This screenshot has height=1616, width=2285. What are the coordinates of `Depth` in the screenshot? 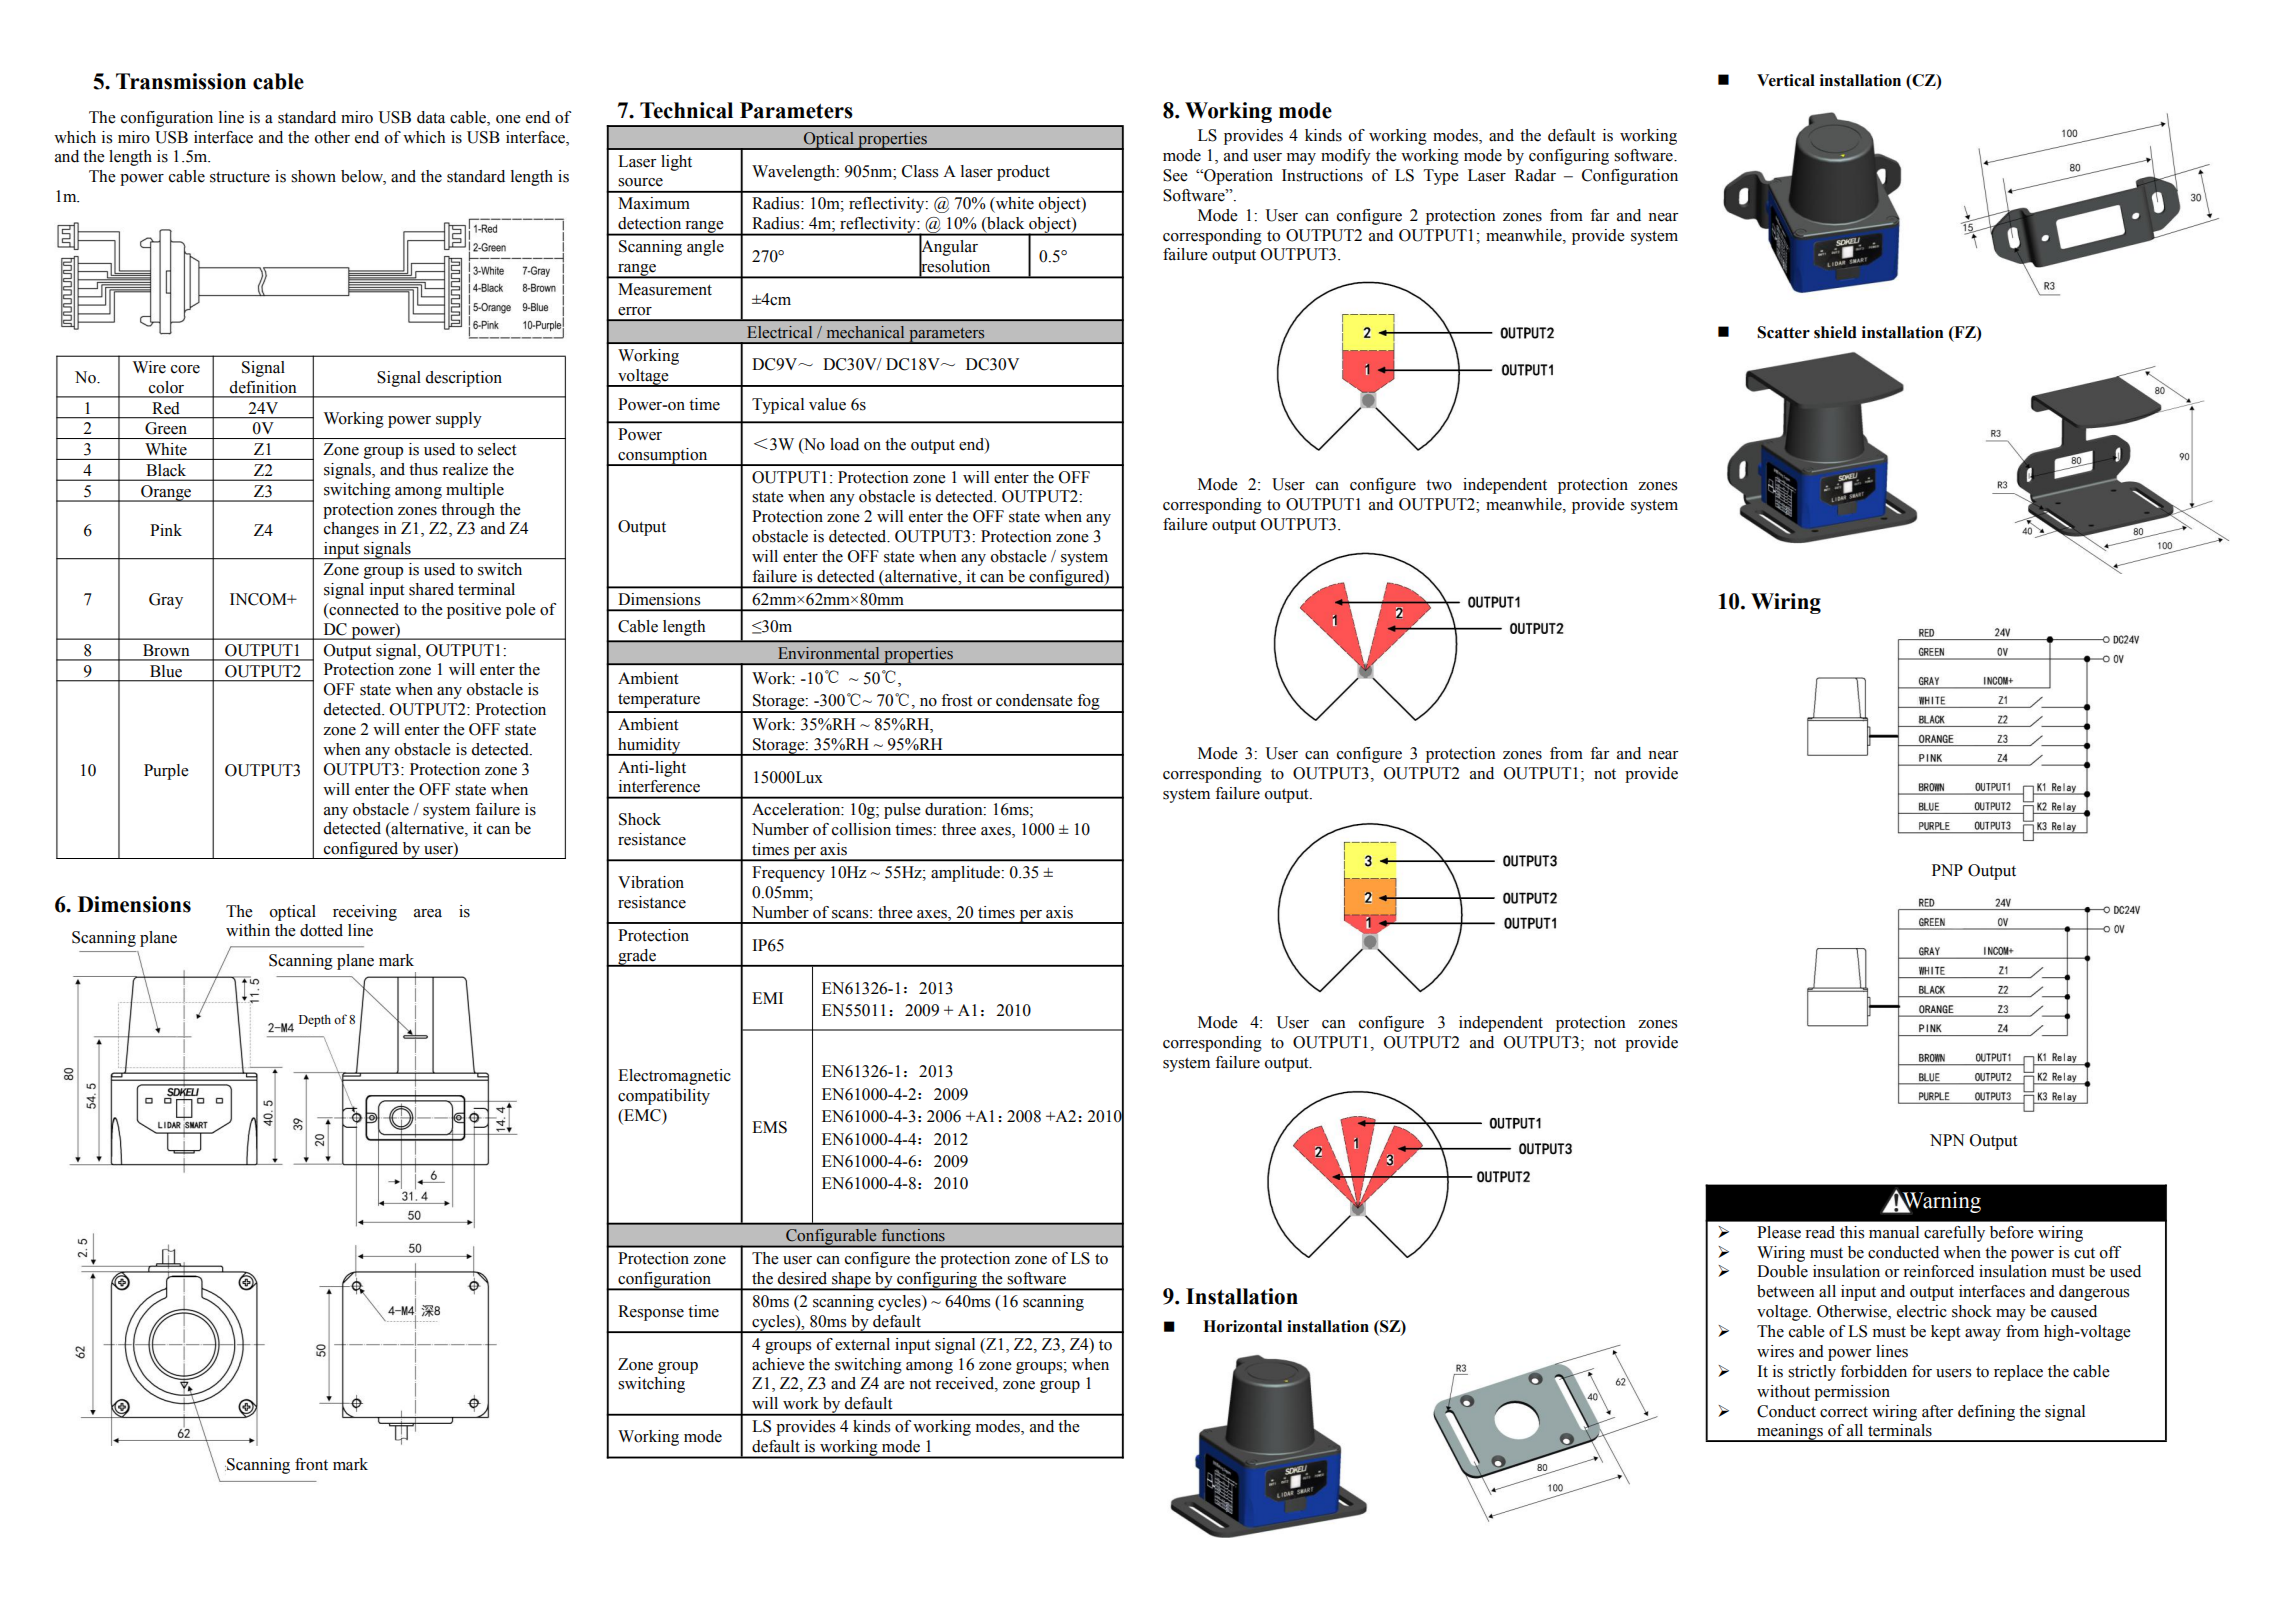 It's located at (315, 1020).
